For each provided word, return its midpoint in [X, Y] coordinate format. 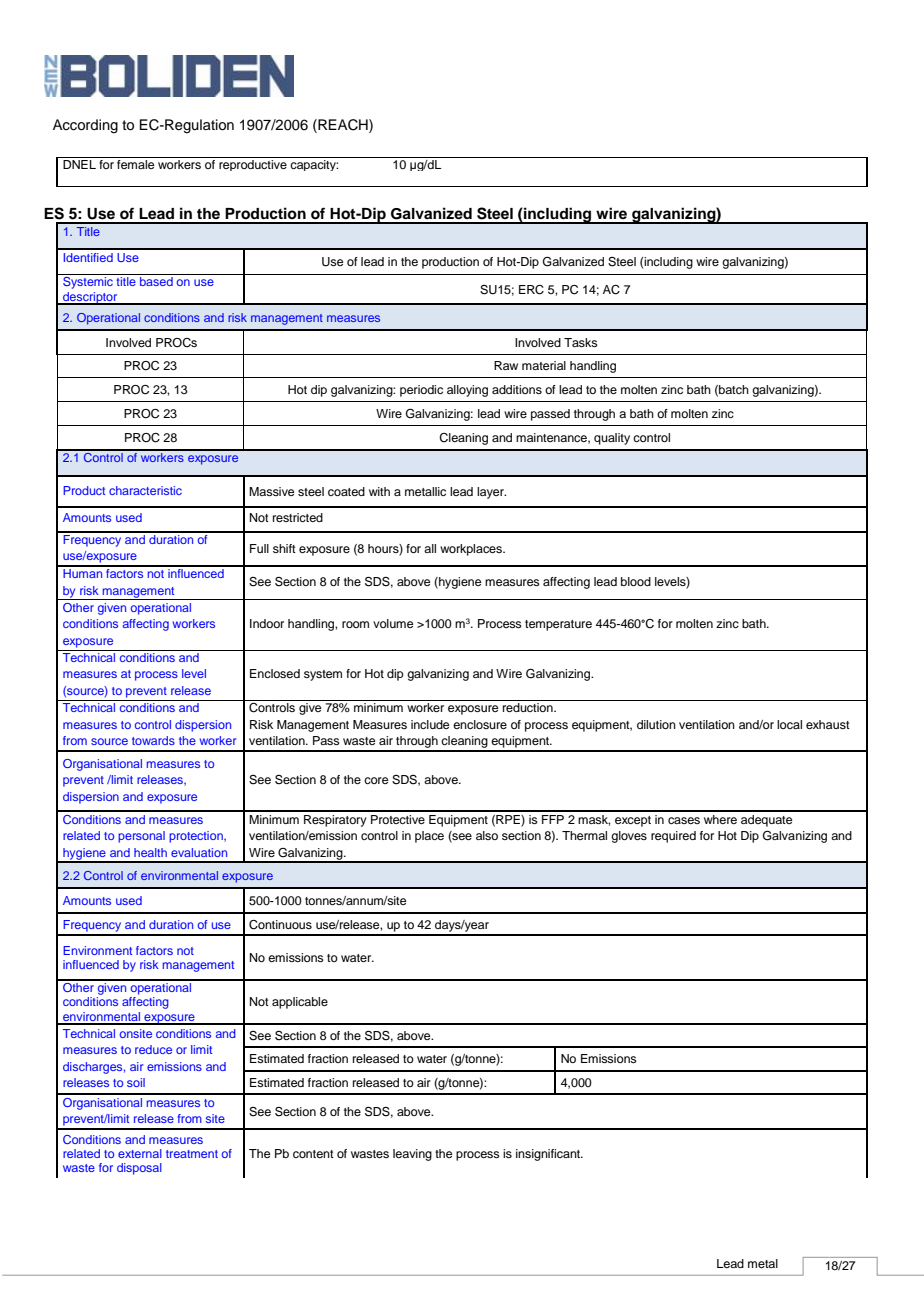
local [789, 724]
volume [393, 623]
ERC [531, 290]
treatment [192, 1154]
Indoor [267, 623]
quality [612, 439]
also [487, 835]
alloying [467, 391]
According [85, 126]
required [673, 837]
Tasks [581, 342]
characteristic [145, 490]
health [150, 852]
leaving [412, 1155]
